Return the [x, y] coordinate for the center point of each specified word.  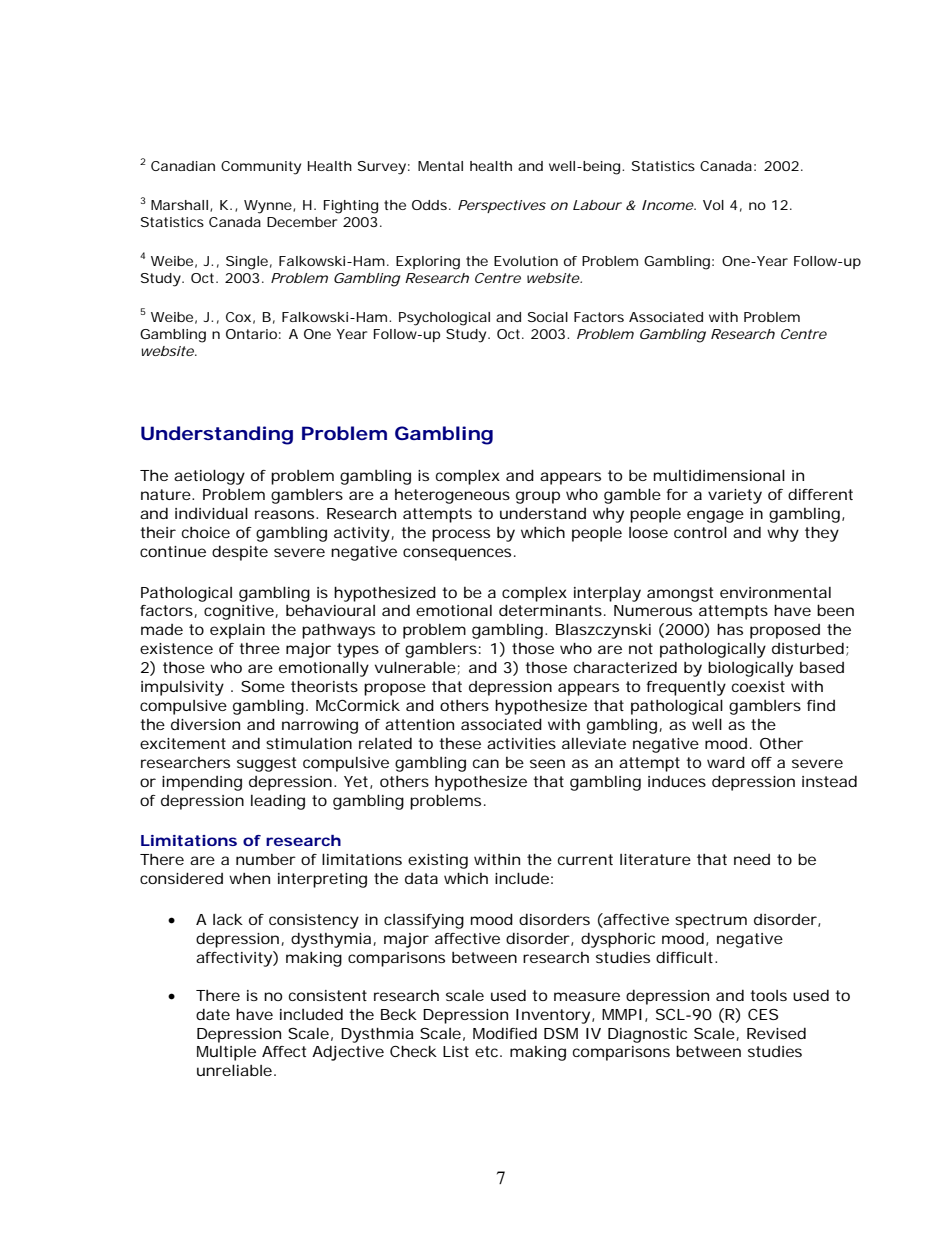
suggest [266, 764]
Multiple [226, 1053]
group [538, 497]
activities [521, 743]
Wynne [269, 207]
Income [668, 205]
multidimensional [719, 475]
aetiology [209, 477]
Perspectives [502, 206]
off [761, 762]
